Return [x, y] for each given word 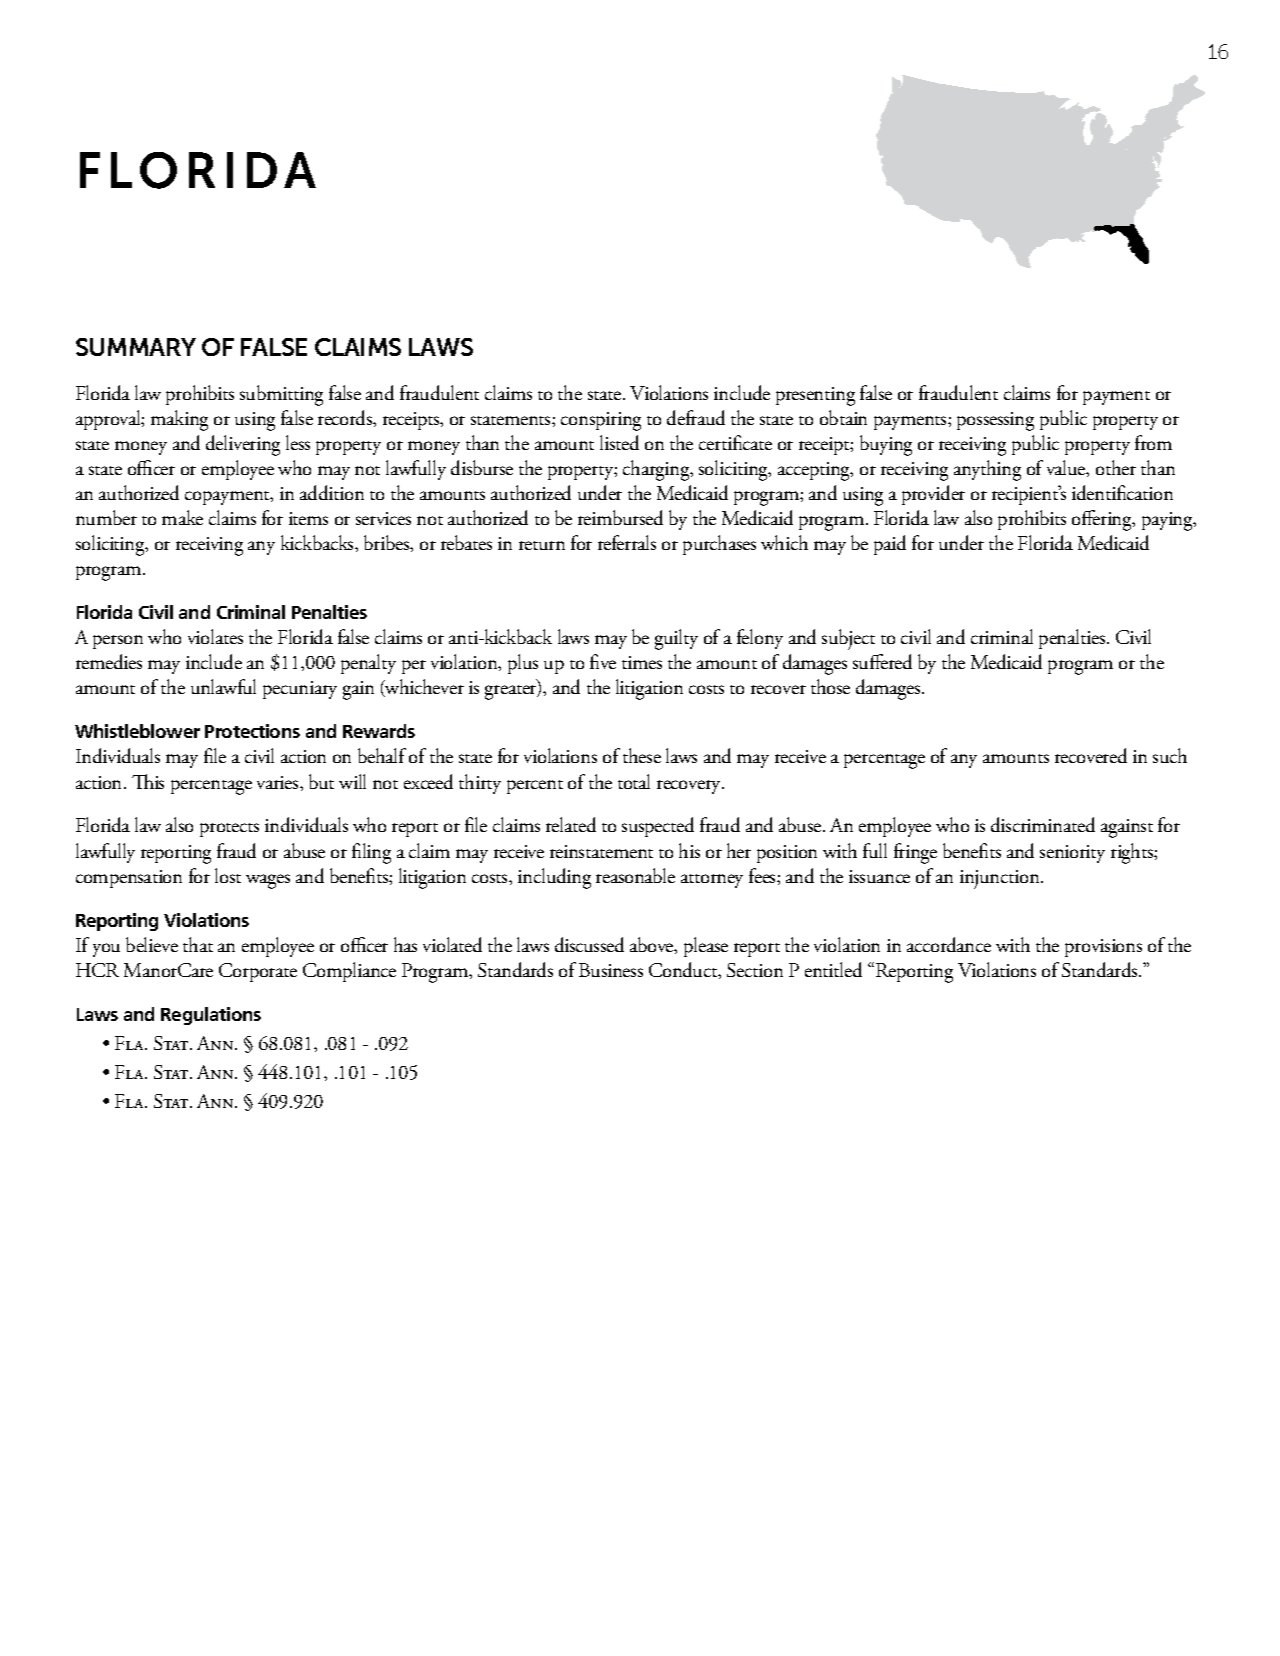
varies [279, 782]
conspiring [601, 421]
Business [611, 970]
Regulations [211, 1016]
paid [890, 545]
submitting [281, 395]
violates [215, 636]
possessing [995, 421]
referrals [627, 542]
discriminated [1043, 824]
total [634, 781]
